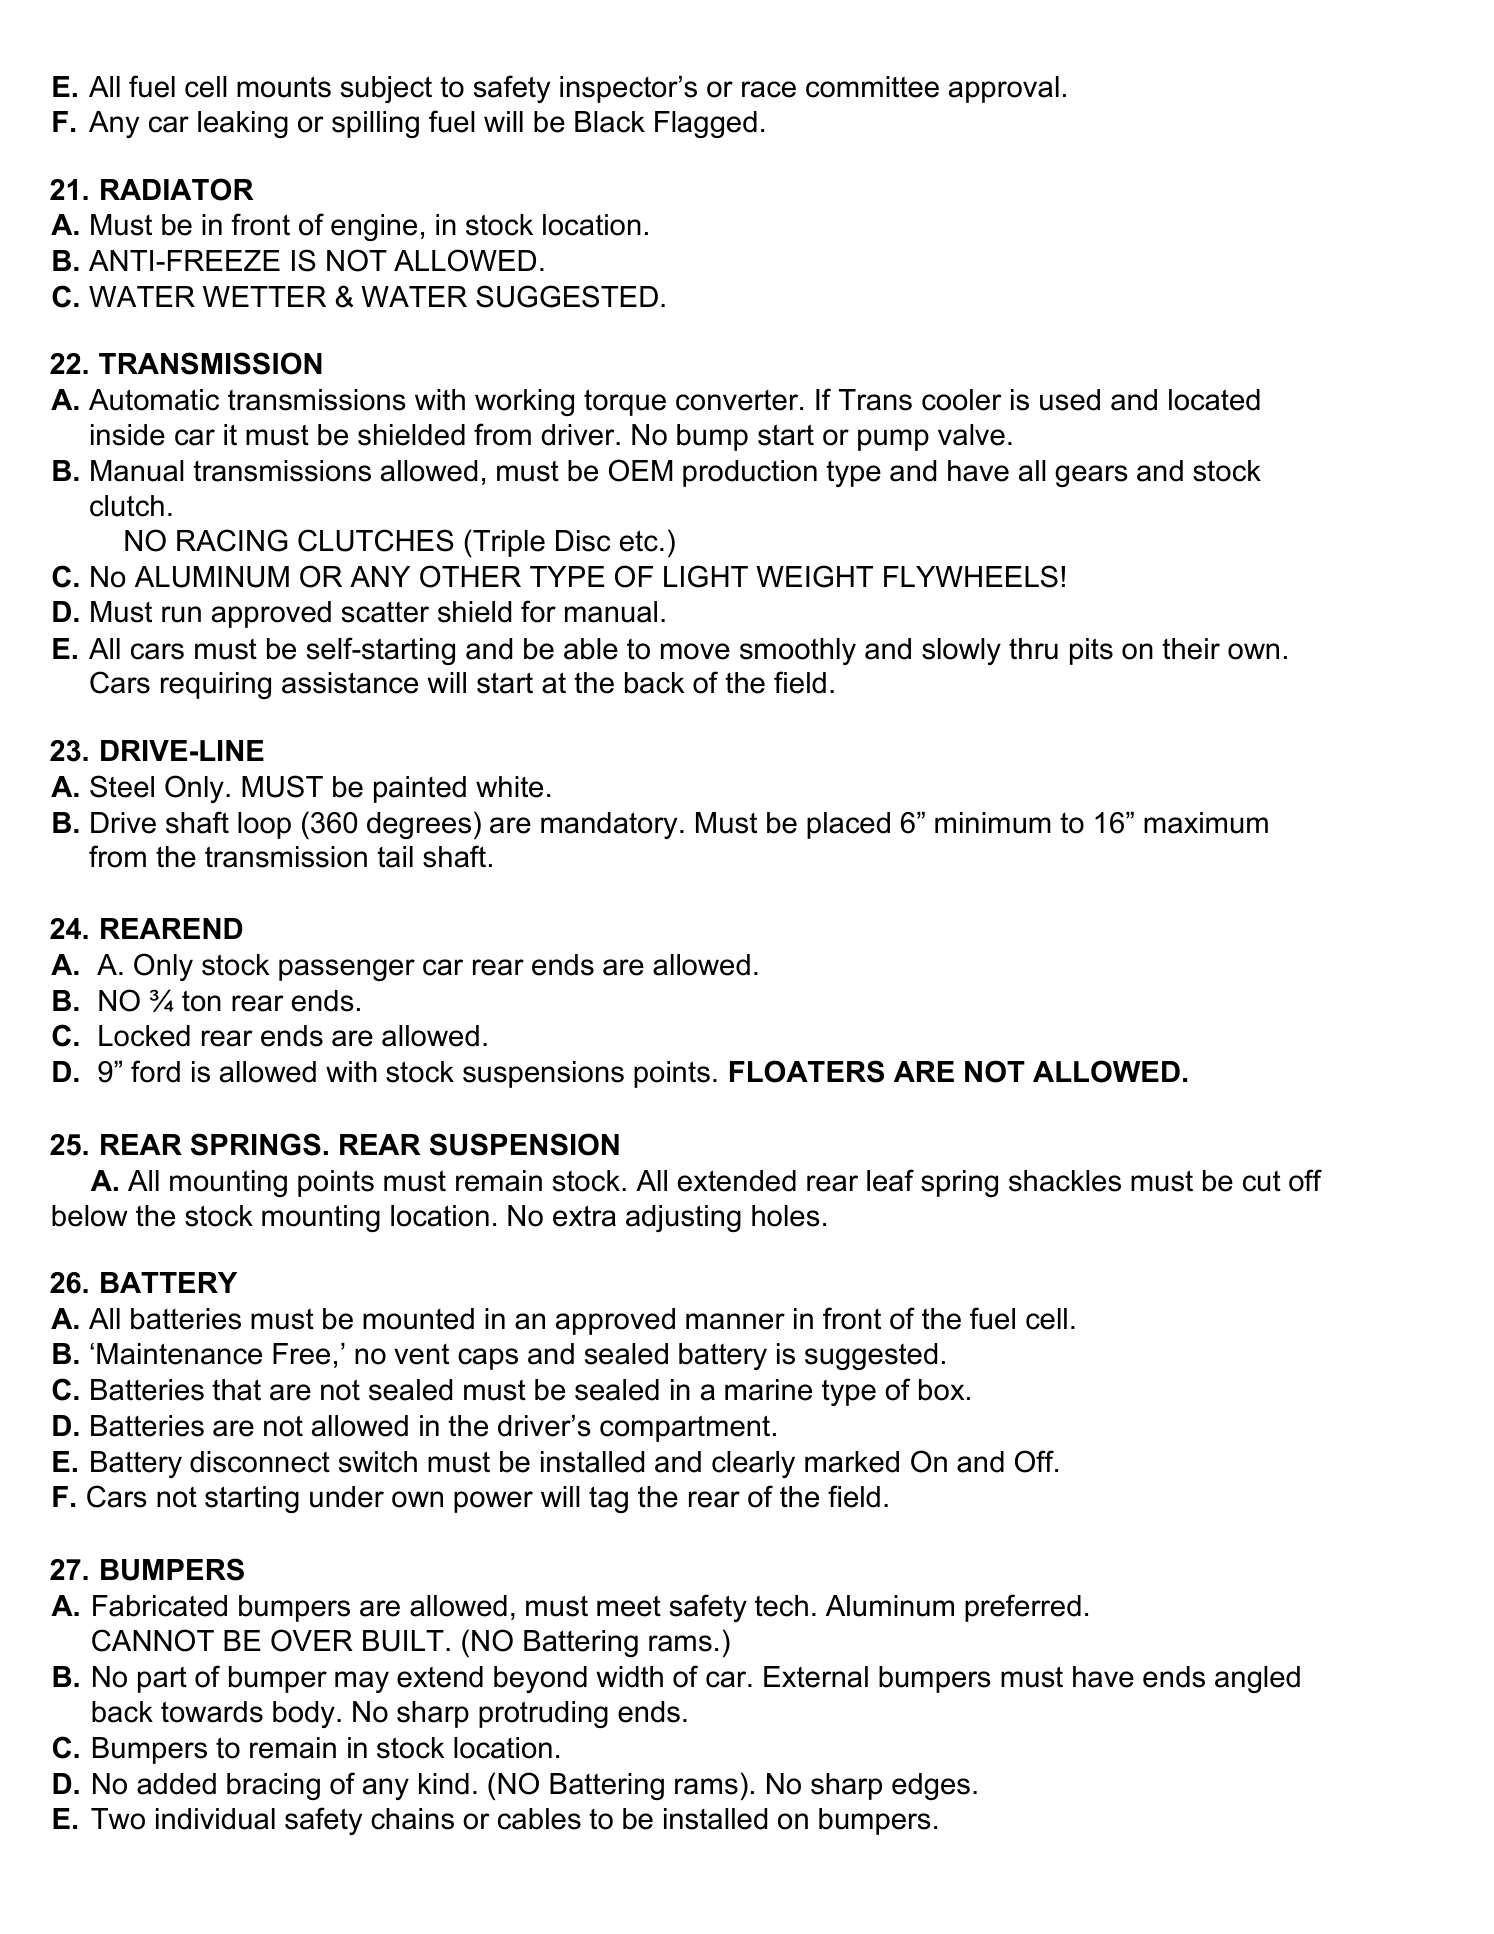  What do you see at coordinates (1257, 1679) in the image?
I see `angled` at bounding box center [1257, 1679].
